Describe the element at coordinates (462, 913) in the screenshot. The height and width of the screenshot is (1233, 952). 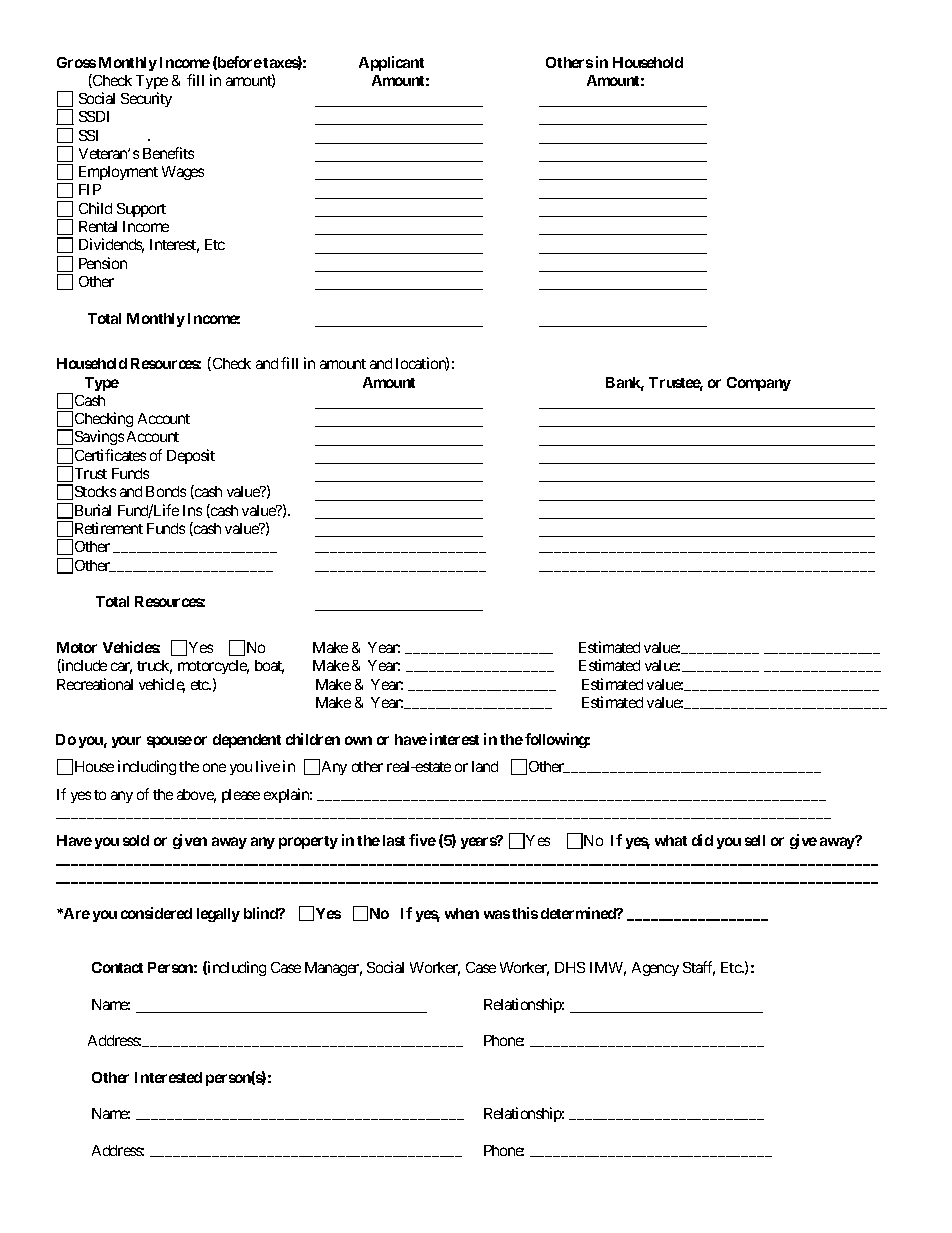
I see `when` at that location.
